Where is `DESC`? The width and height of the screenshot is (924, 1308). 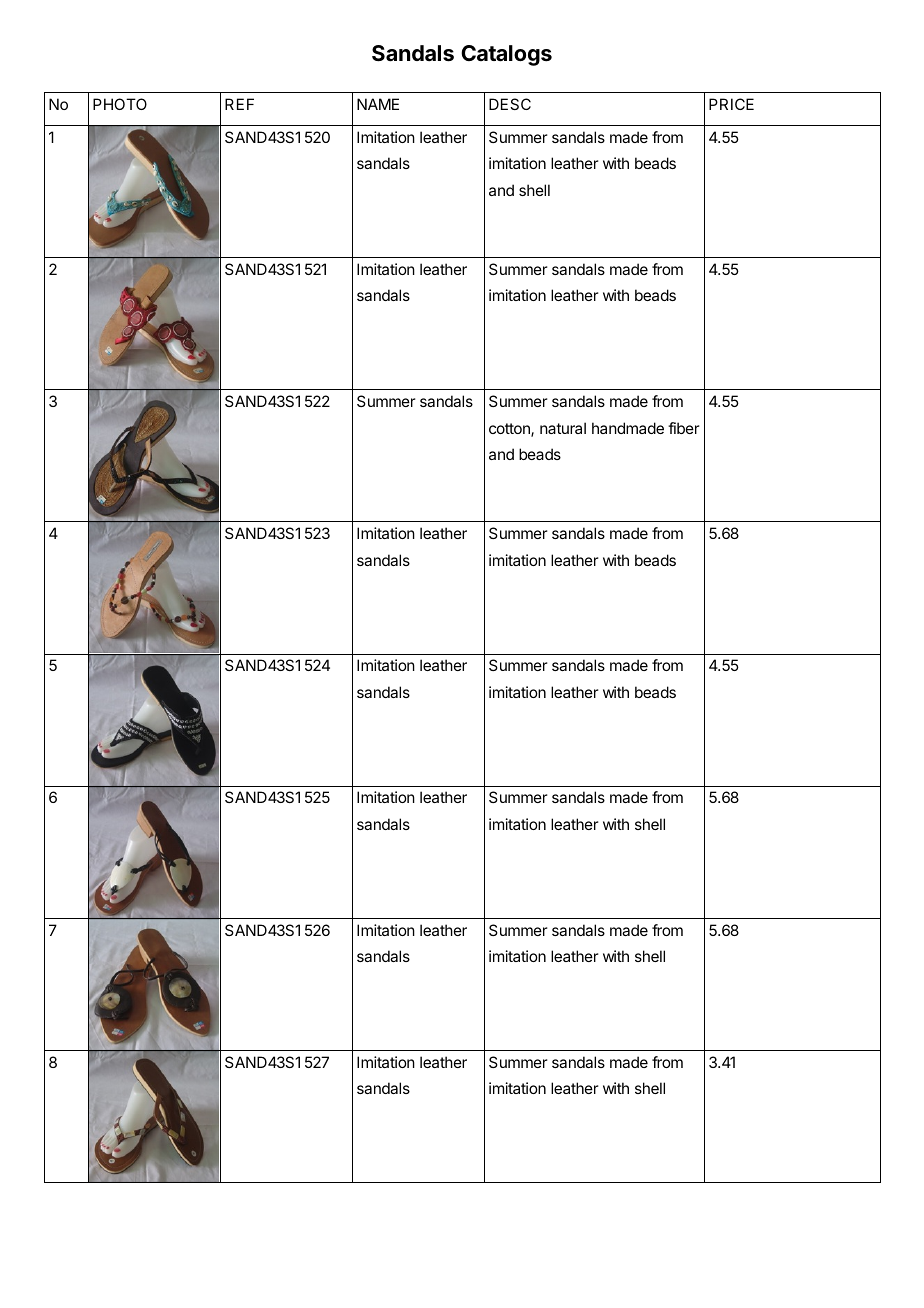
DESC is located at coordinates (510, 104).
